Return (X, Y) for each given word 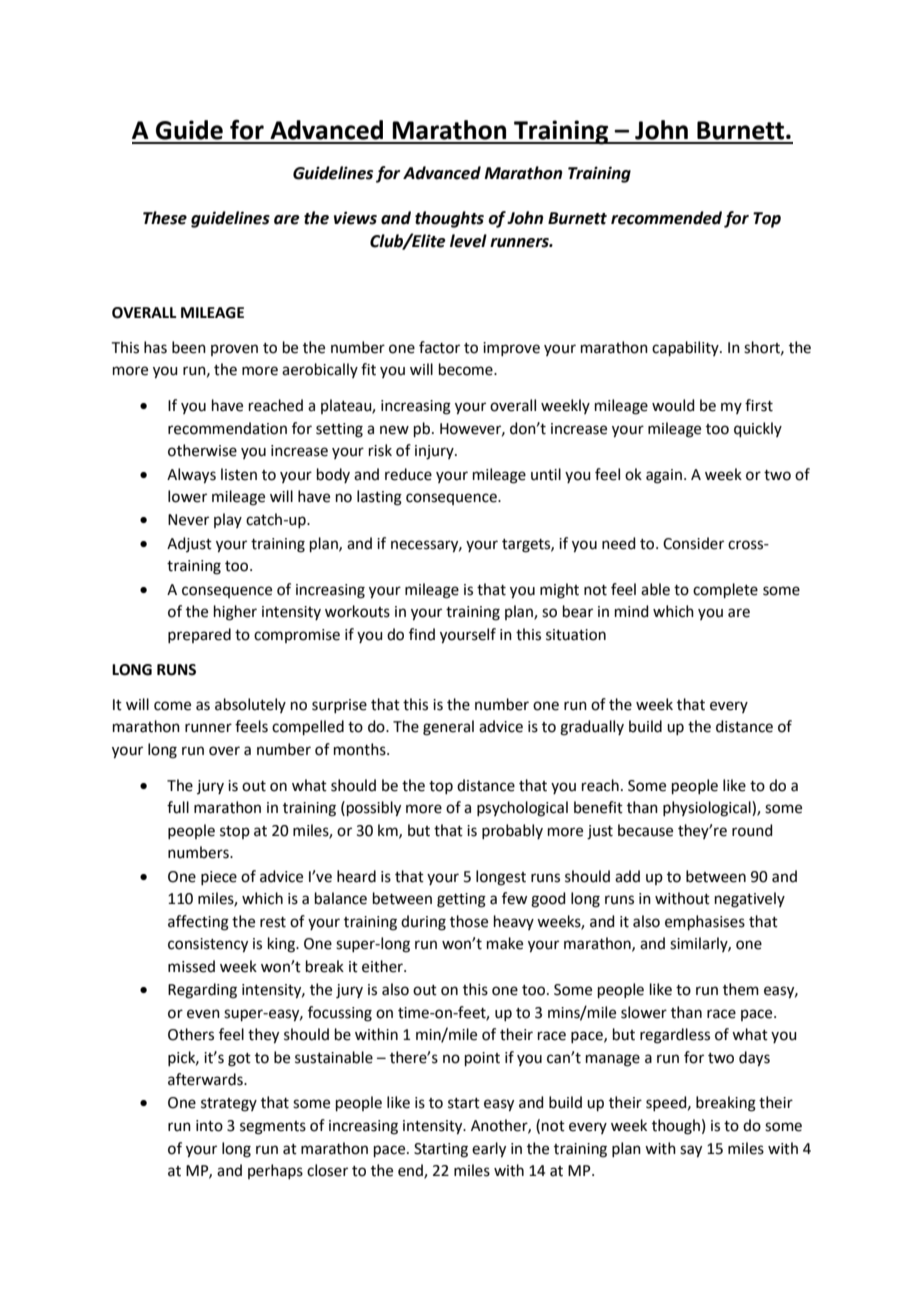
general (448, 728)
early (489, 1150)
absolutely (250, 705)
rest (273, 922)
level (468, 241)
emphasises (705, 922)
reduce (408, 474)
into (209, 1126)
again (664, 476)
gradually (592, 728)
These (165, 218)
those (469, 921)
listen (239, 474)
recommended (666, 218)
